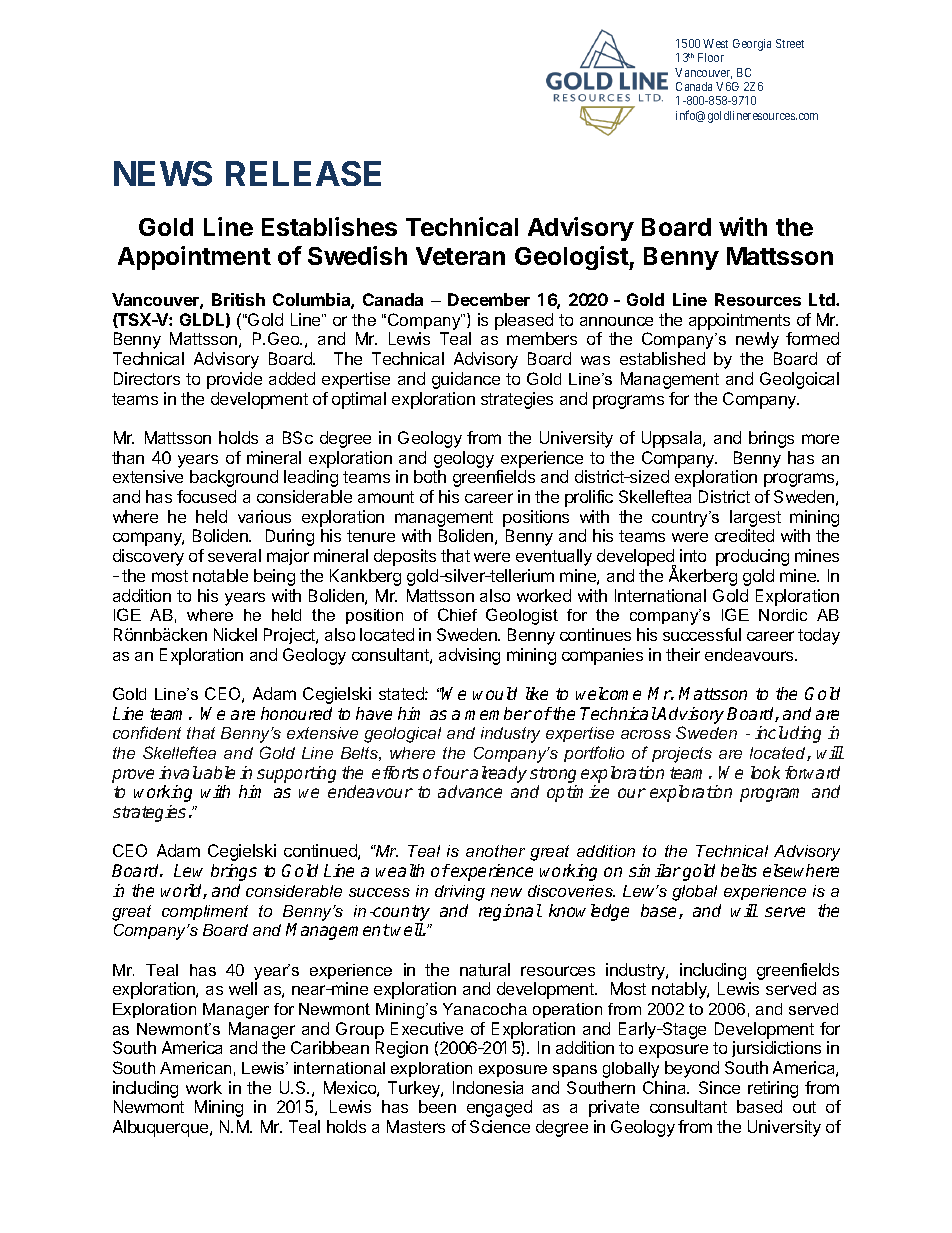  Describe the element at coordinates (238, 299) in the image. I see `British` at that location.
